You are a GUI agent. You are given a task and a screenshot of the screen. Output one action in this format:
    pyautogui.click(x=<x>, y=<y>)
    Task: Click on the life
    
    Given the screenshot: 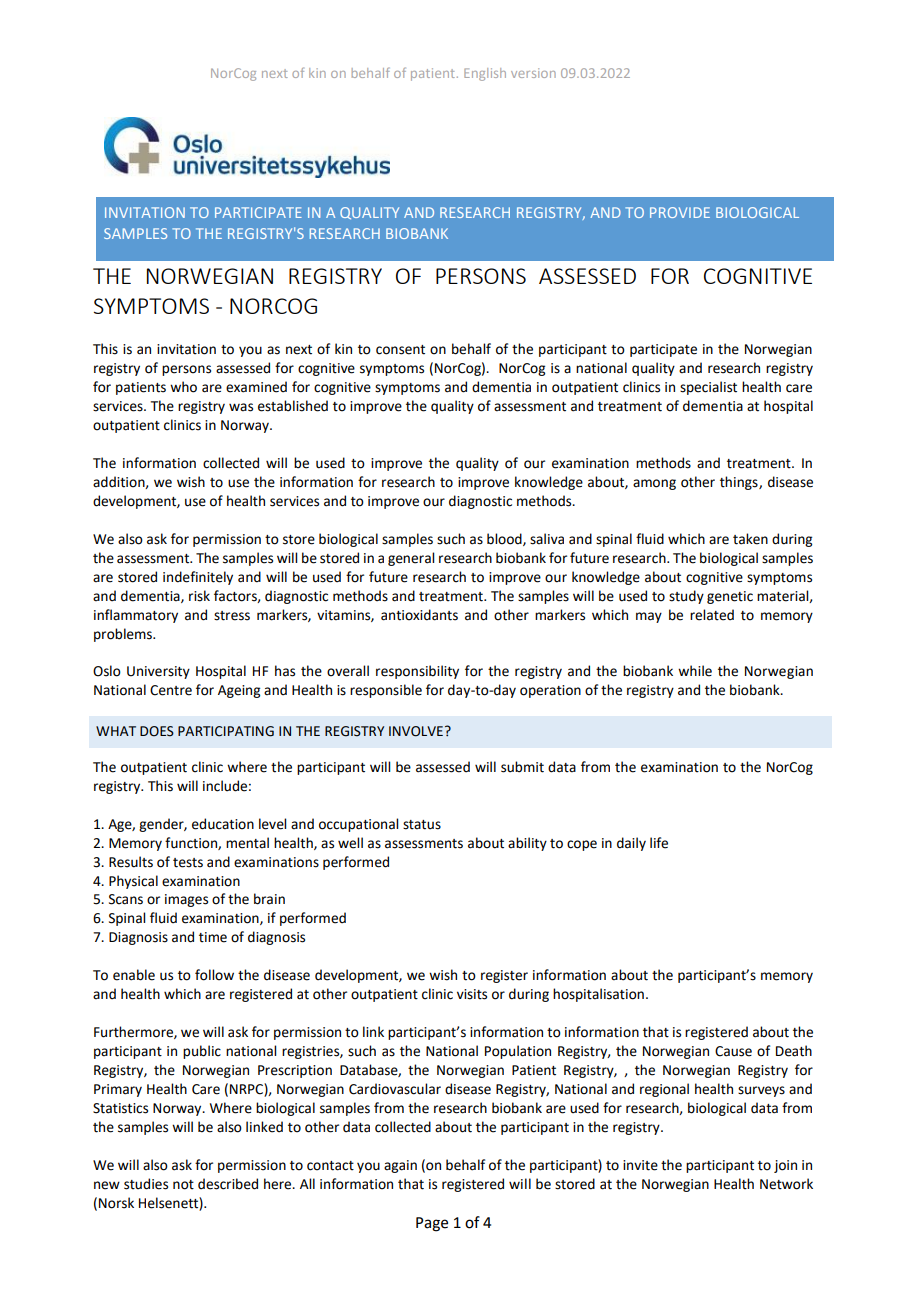 What is the action you would take?
    pyautogui.click(x=659, y=843)
